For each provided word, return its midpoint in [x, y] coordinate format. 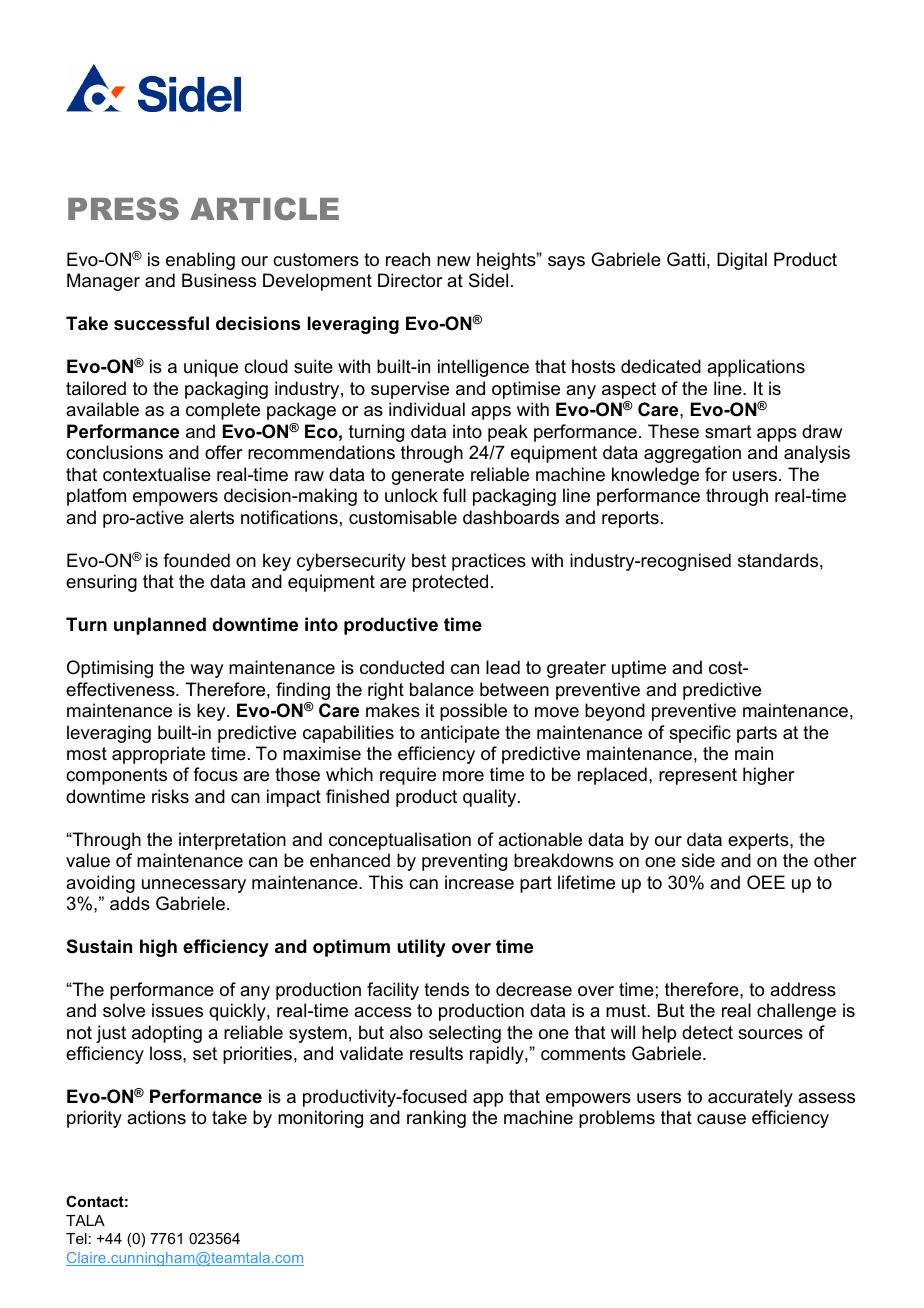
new [454, 261]
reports [630, 519]
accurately [750, 1098]
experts [759, 841]
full [454, 495]
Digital [742, 261]
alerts [212, 517]
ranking [436, 1119]
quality [491, 798]
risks [170, 796]
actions [156, 1117]
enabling [200, 261]
